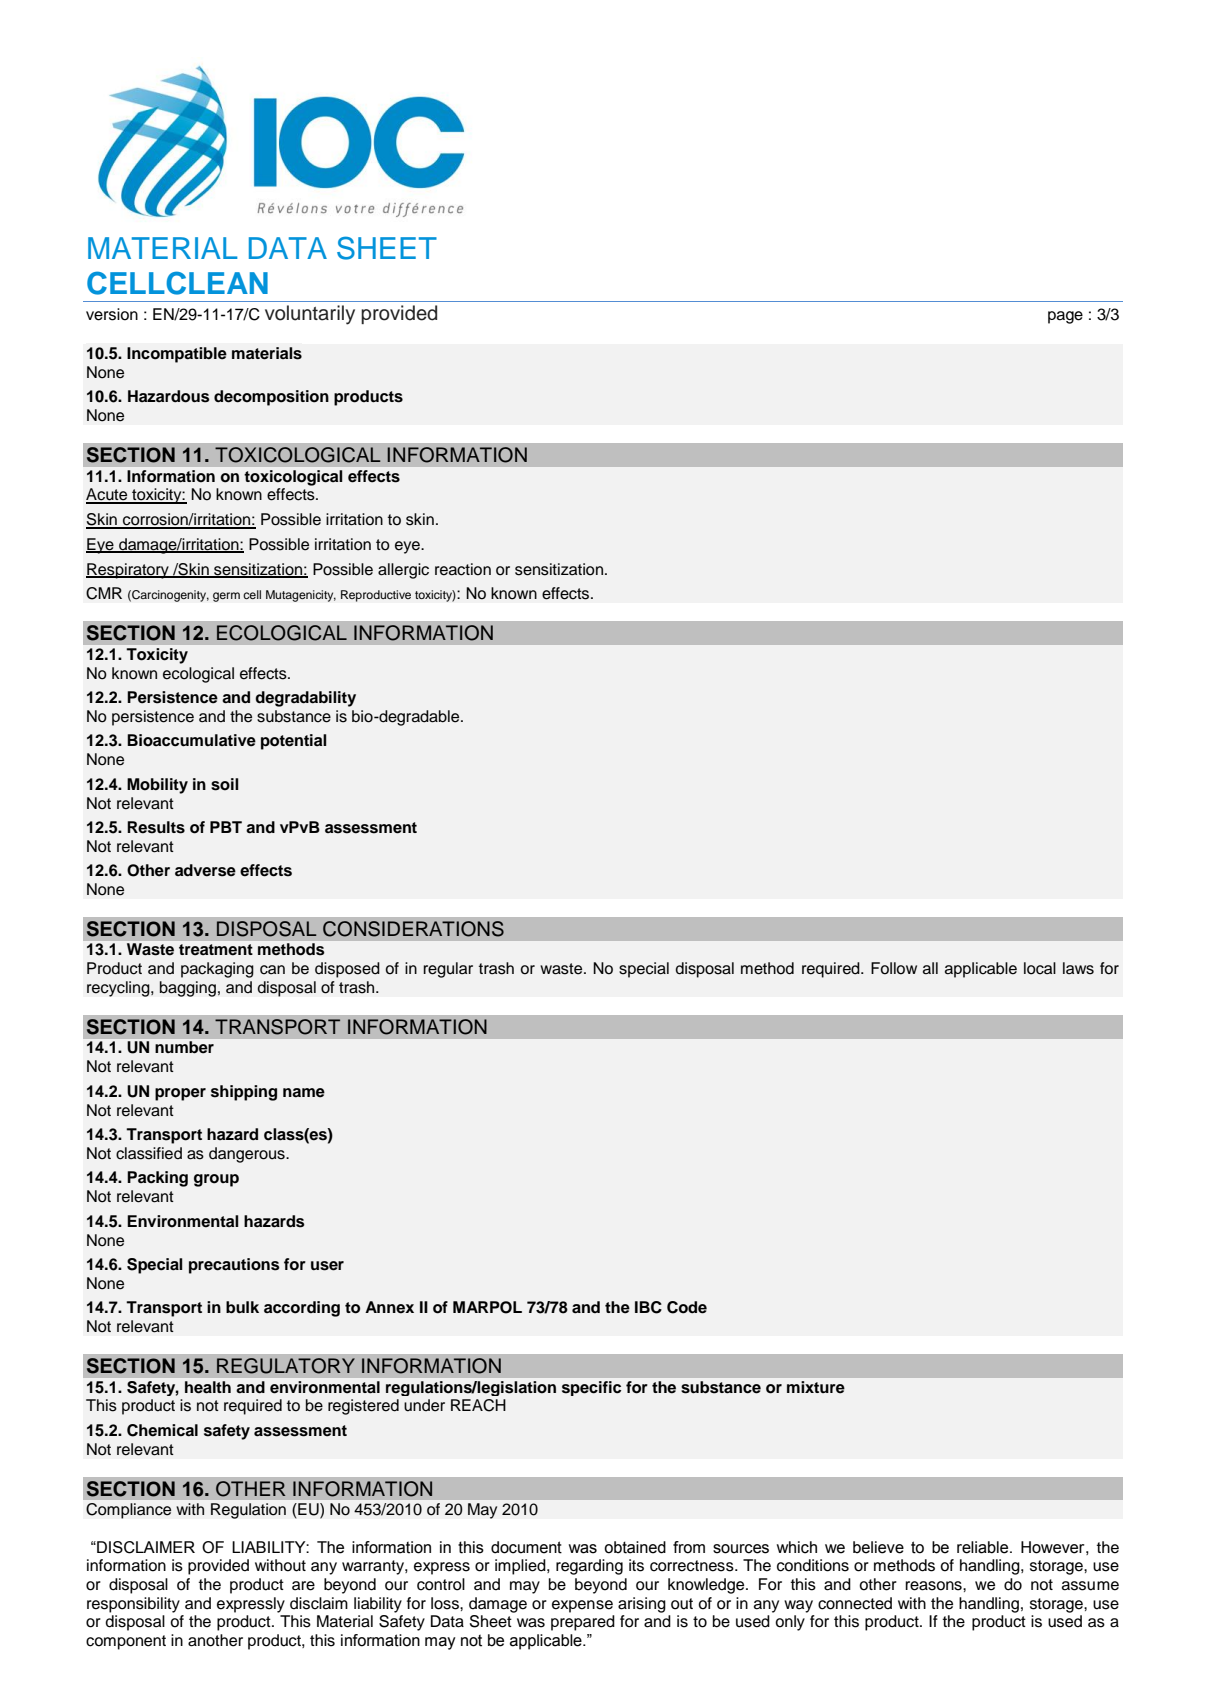  What do you see at coordinates (217, 970) in the image?
I see `packaging` at bounding box center [217, 970].
